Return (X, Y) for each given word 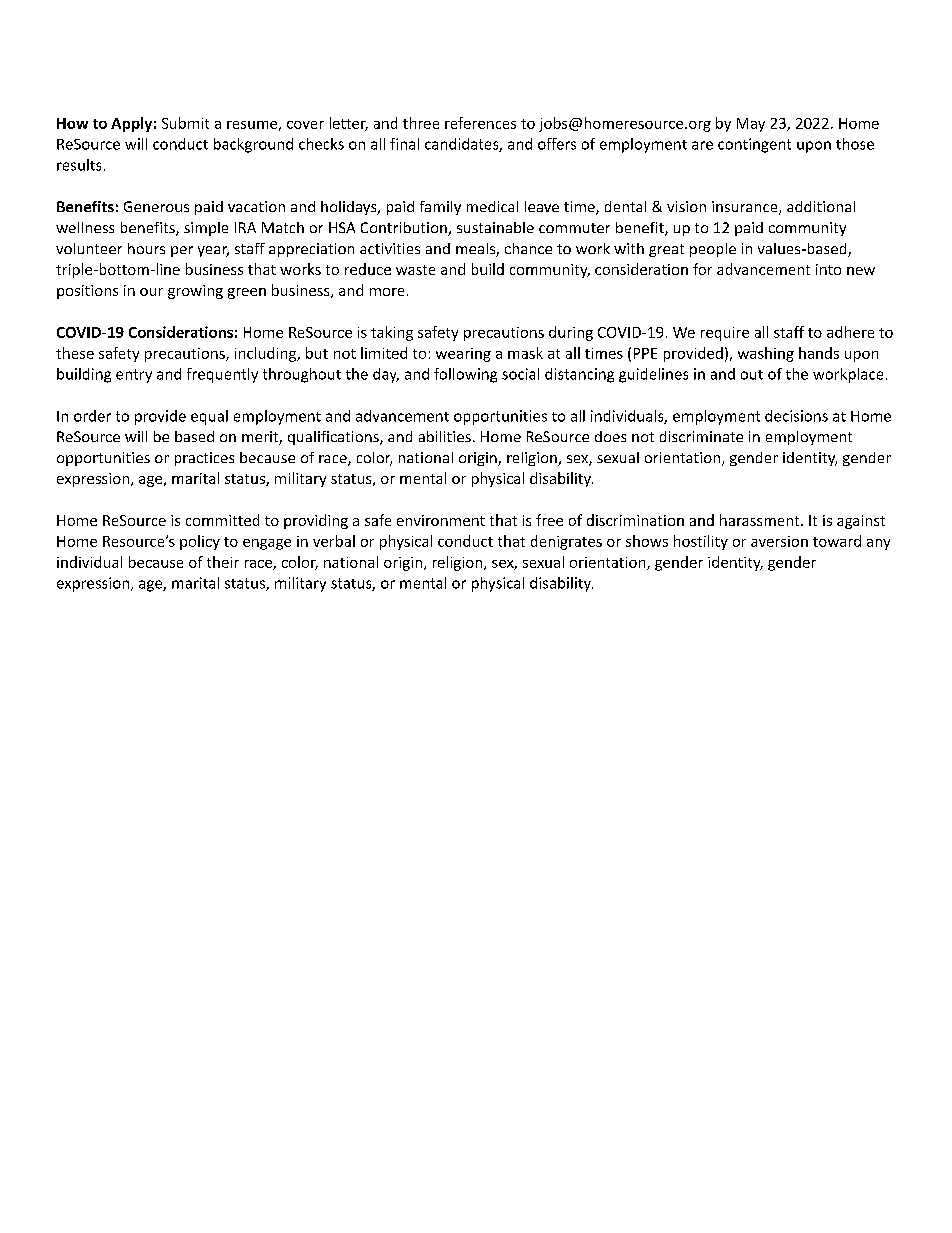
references (480, 123)
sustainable (495, 227)
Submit (185, 123)
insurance (746, 208)
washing (766, 354)
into (828, 269)
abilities (445, 436)
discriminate (701, 436)
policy (200, 542)
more (387, 292)
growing (195, 292)
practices (204, 459)
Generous (156, 206)
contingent (754, 145)
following (465, 375)
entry (134, 376)
